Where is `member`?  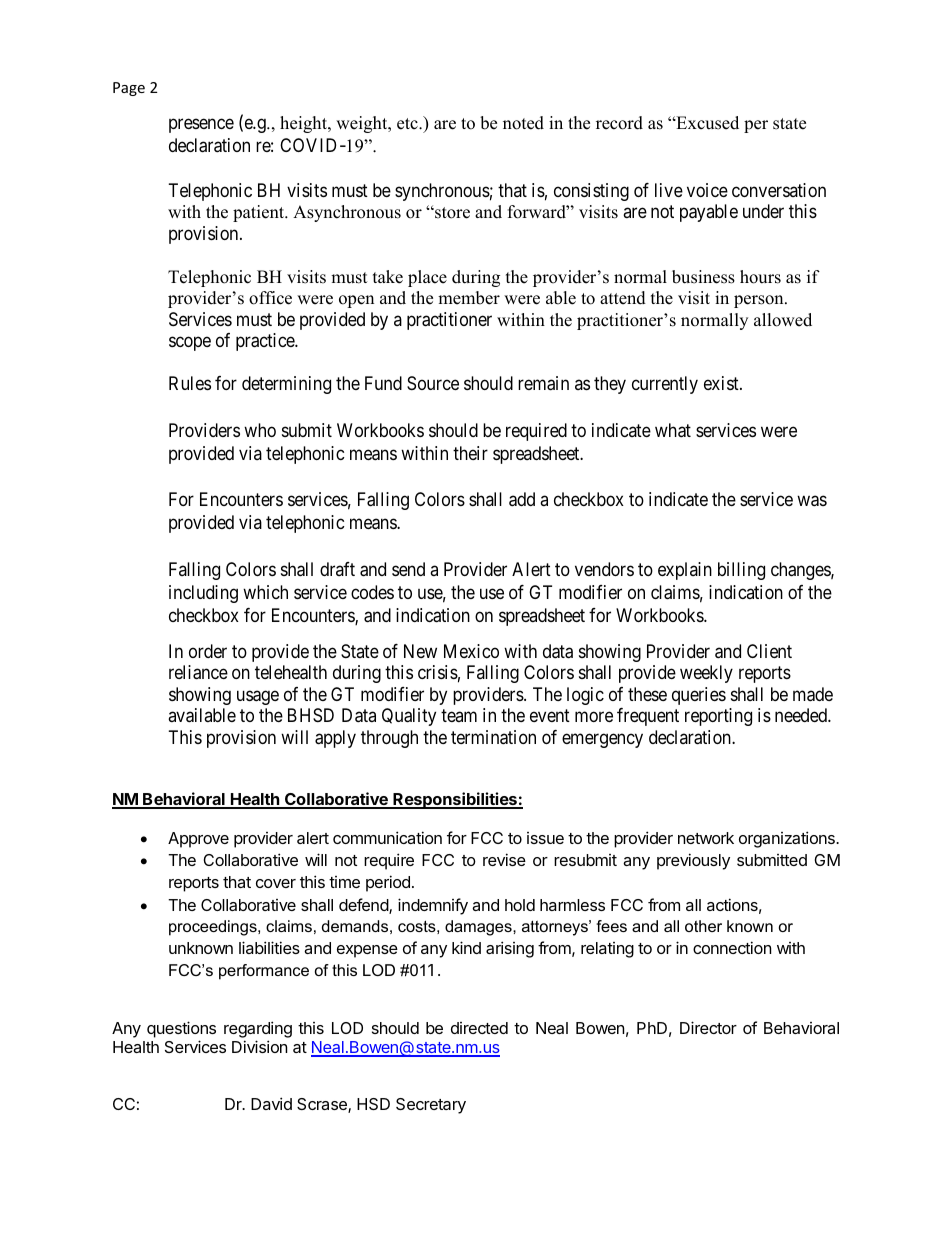
member is located at coordinates (469, 298).
